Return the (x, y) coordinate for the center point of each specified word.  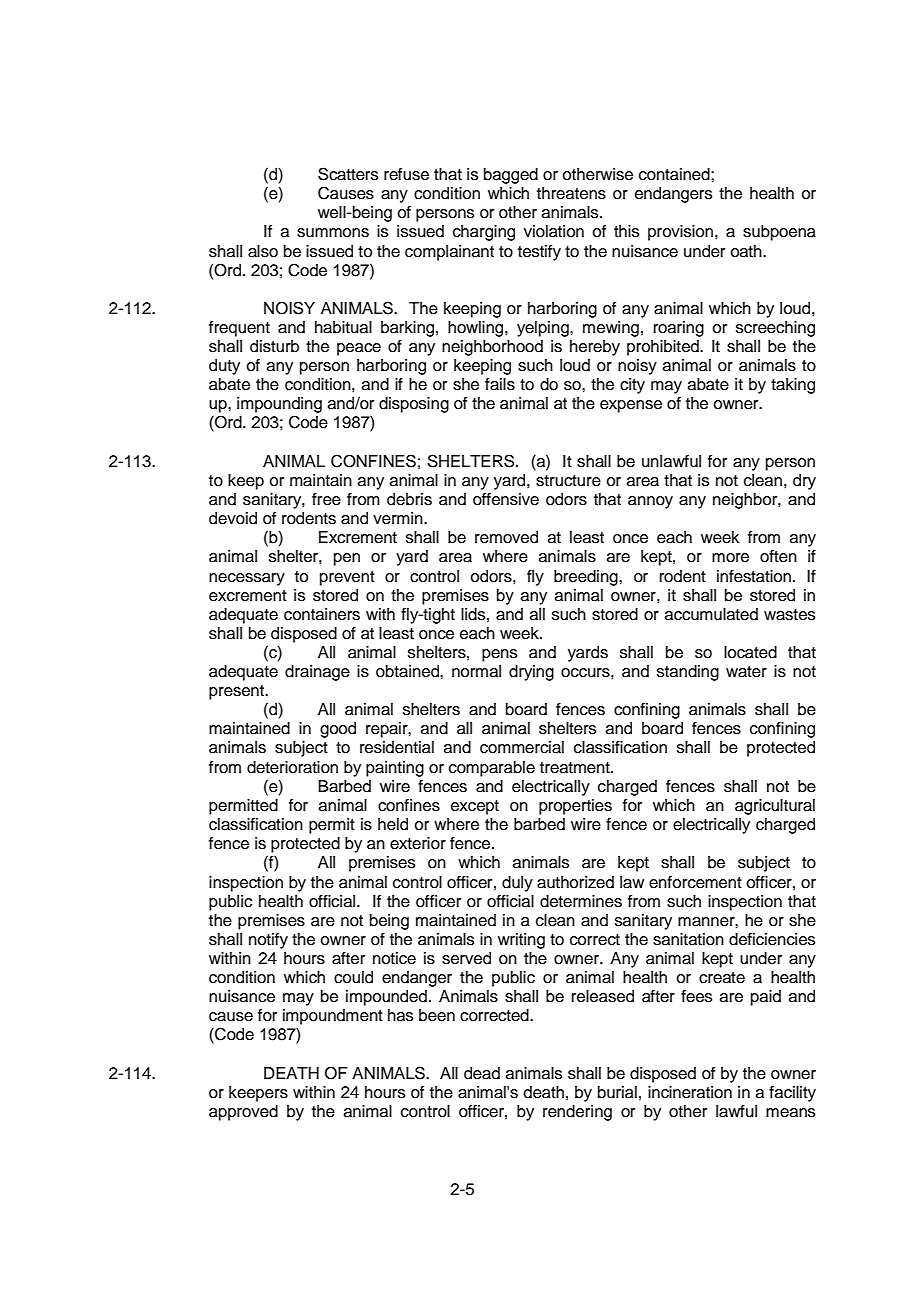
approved (243, 1113)
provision (680, 233)
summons (333, 233)
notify (268, 941)
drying (531, 673)
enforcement (695, 882)
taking (793, 386)
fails (500, 384)
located (750, 652)
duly (517, 884)
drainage (317, 673)
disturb (274, 346)
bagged (511, 176)
